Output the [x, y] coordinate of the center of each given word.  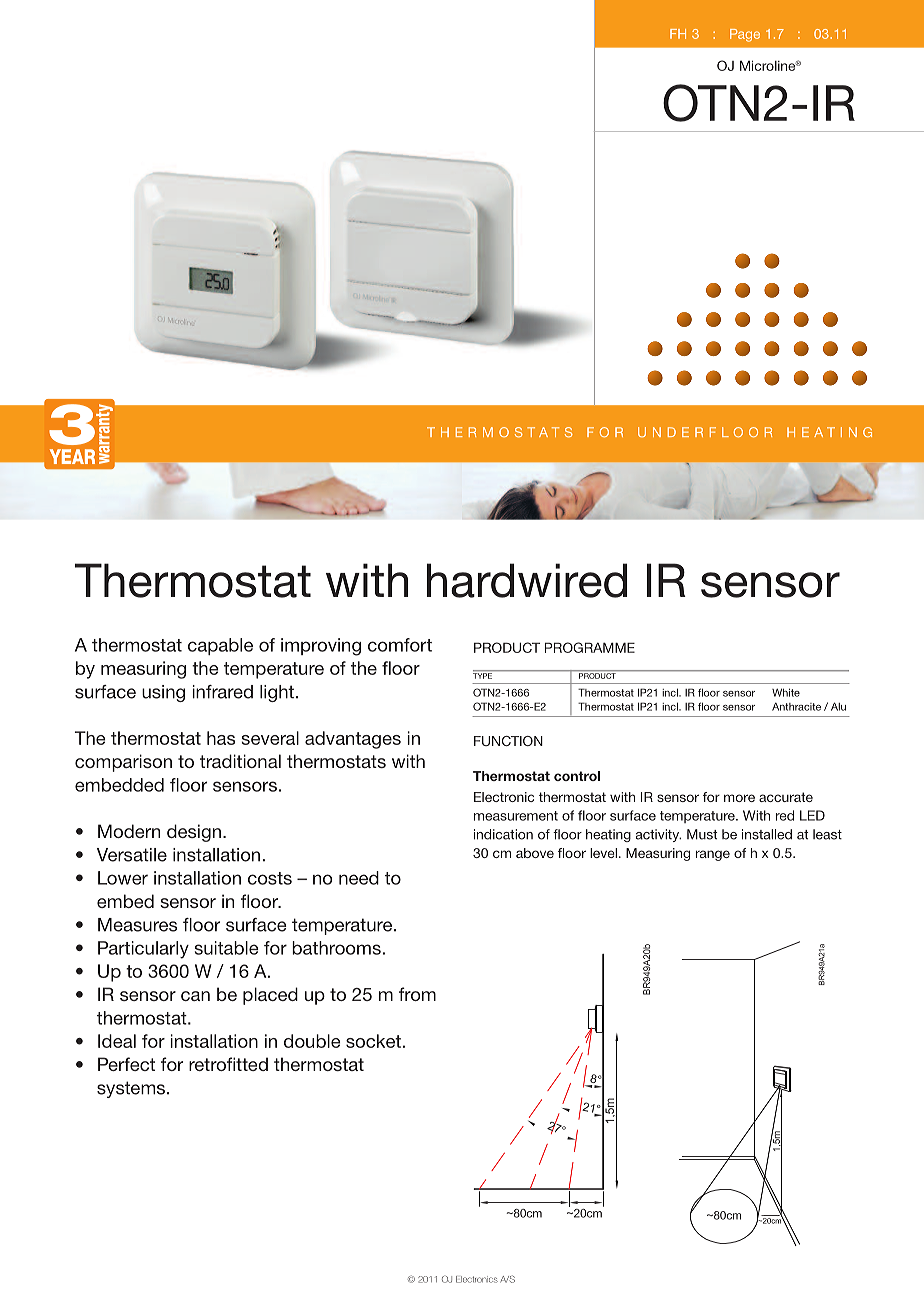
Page [745, 35]
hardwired [527, 580]
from [417, 994]
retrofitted [228, 1064]
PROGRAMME [590, 647]
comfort [400, 645]
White [786, 692]
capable [220, 646]
